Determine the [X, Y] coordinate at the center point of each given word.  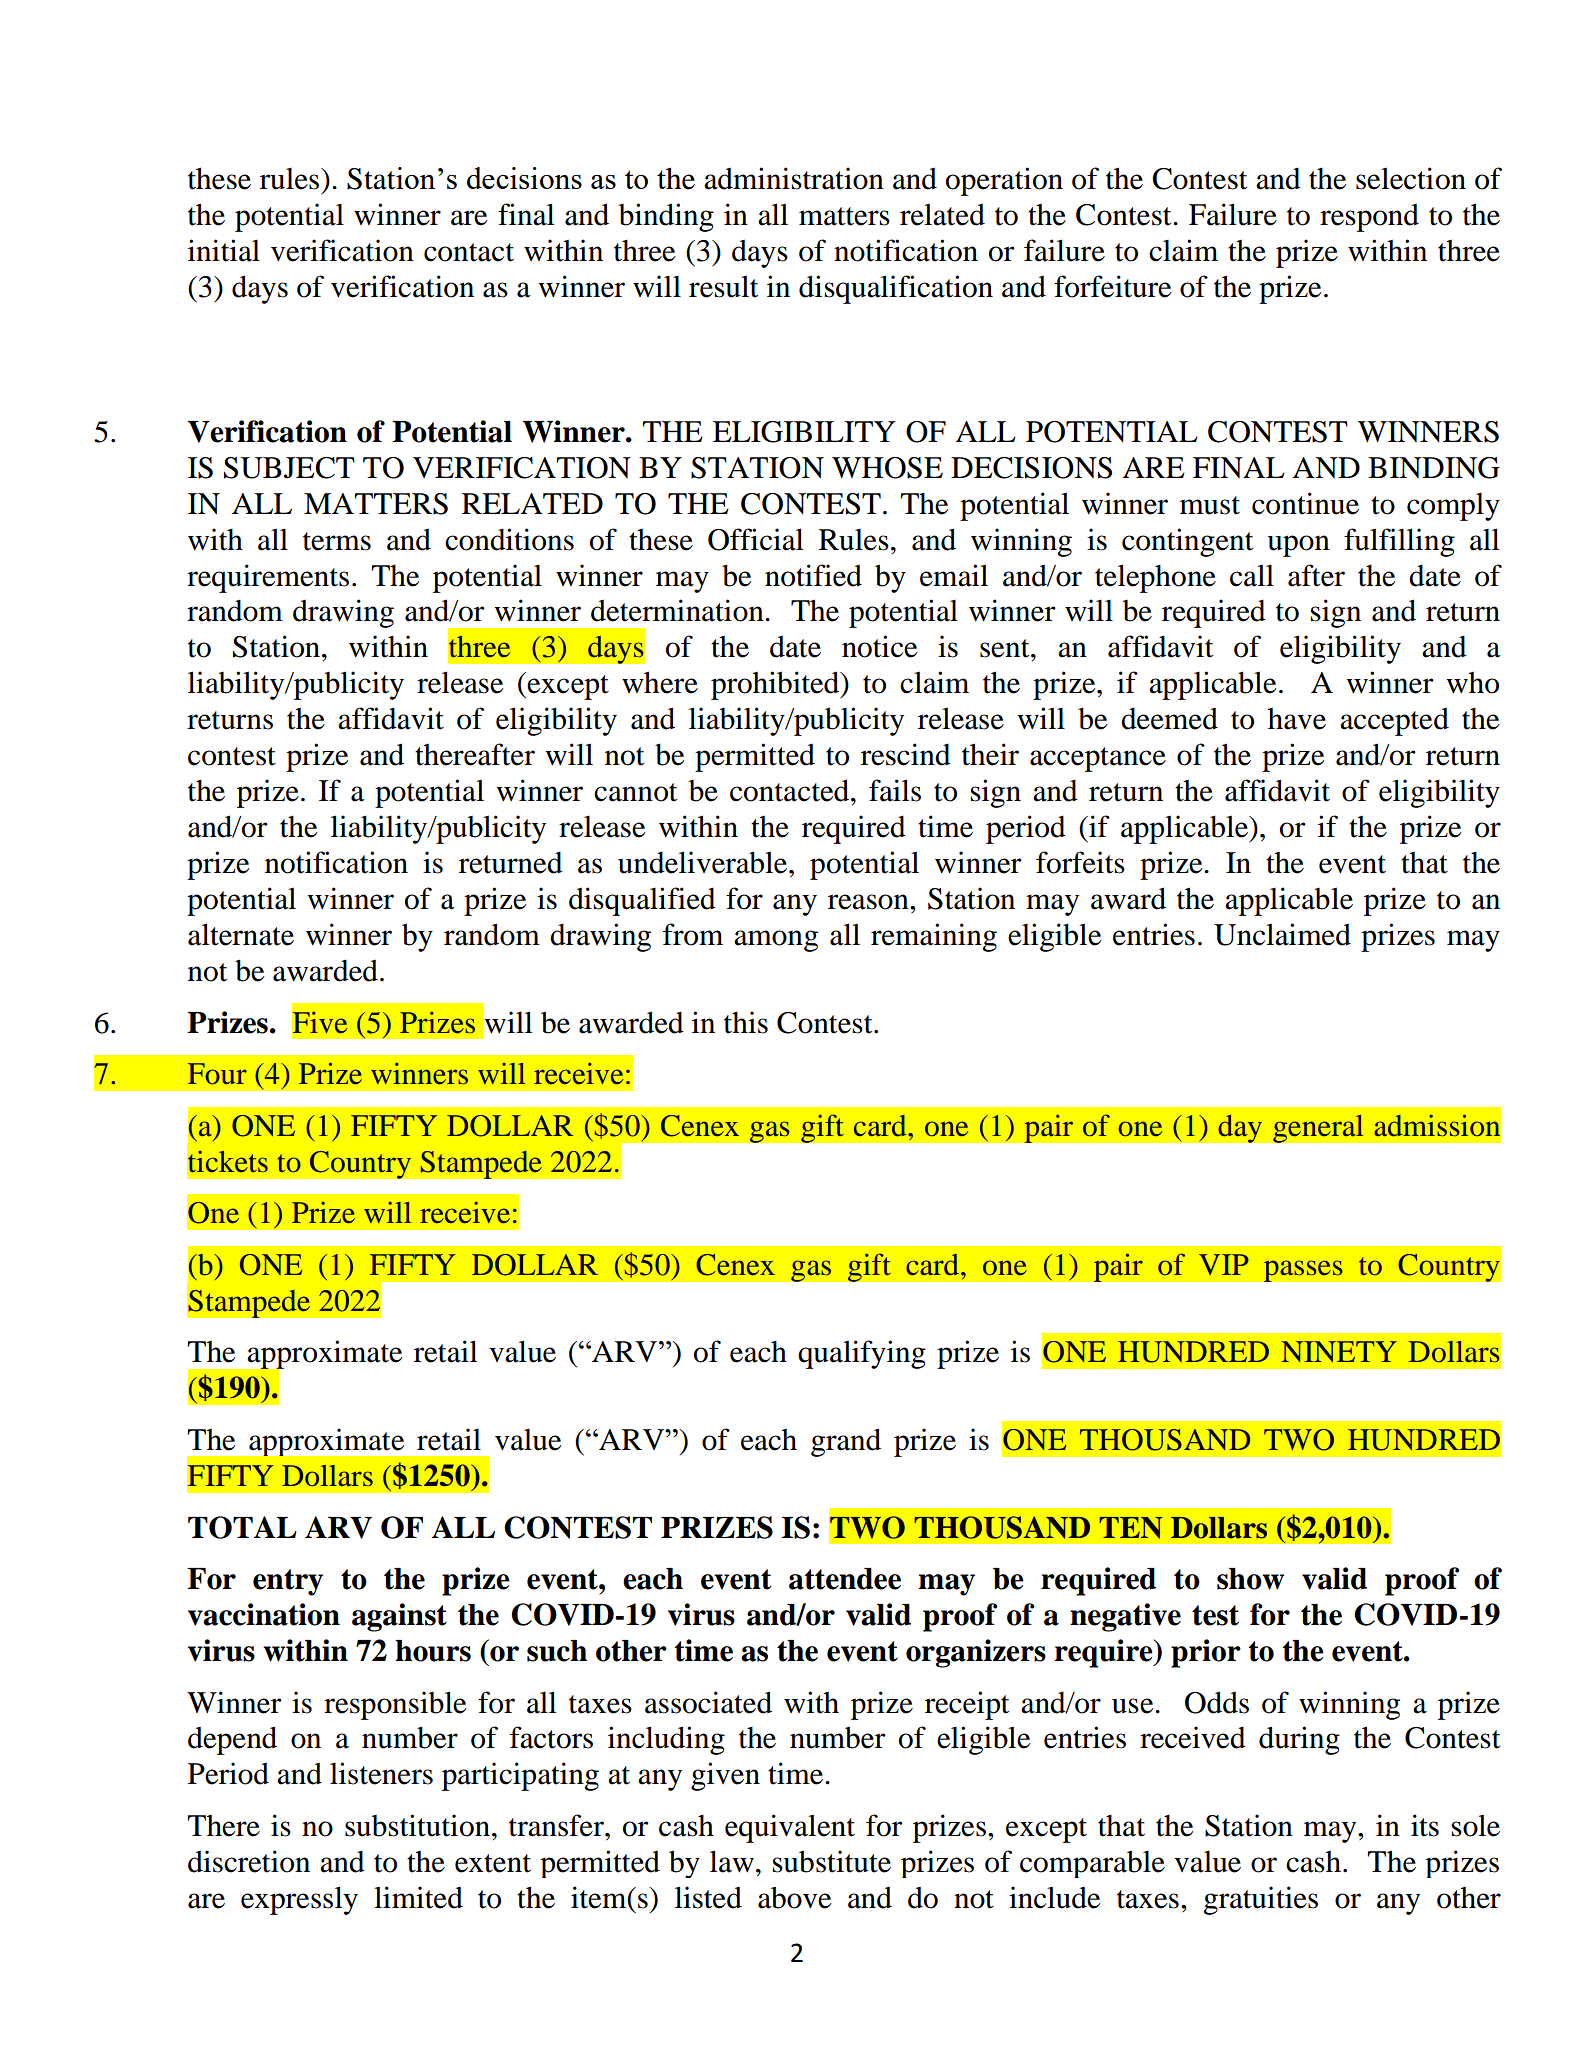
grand [846, 1442]
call [1252, 575]
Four [217, 1074]
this [746, 1022]
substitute [832, 1861]
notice [880, 646]
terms [337, 541]
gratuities [1260, 1900]
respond [1369, 218]
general [1318, 1128]
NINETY [1339, 1351]
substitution [417, 1825]
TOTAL [242, 1527]
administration [794, 178]
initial [224, 250]
